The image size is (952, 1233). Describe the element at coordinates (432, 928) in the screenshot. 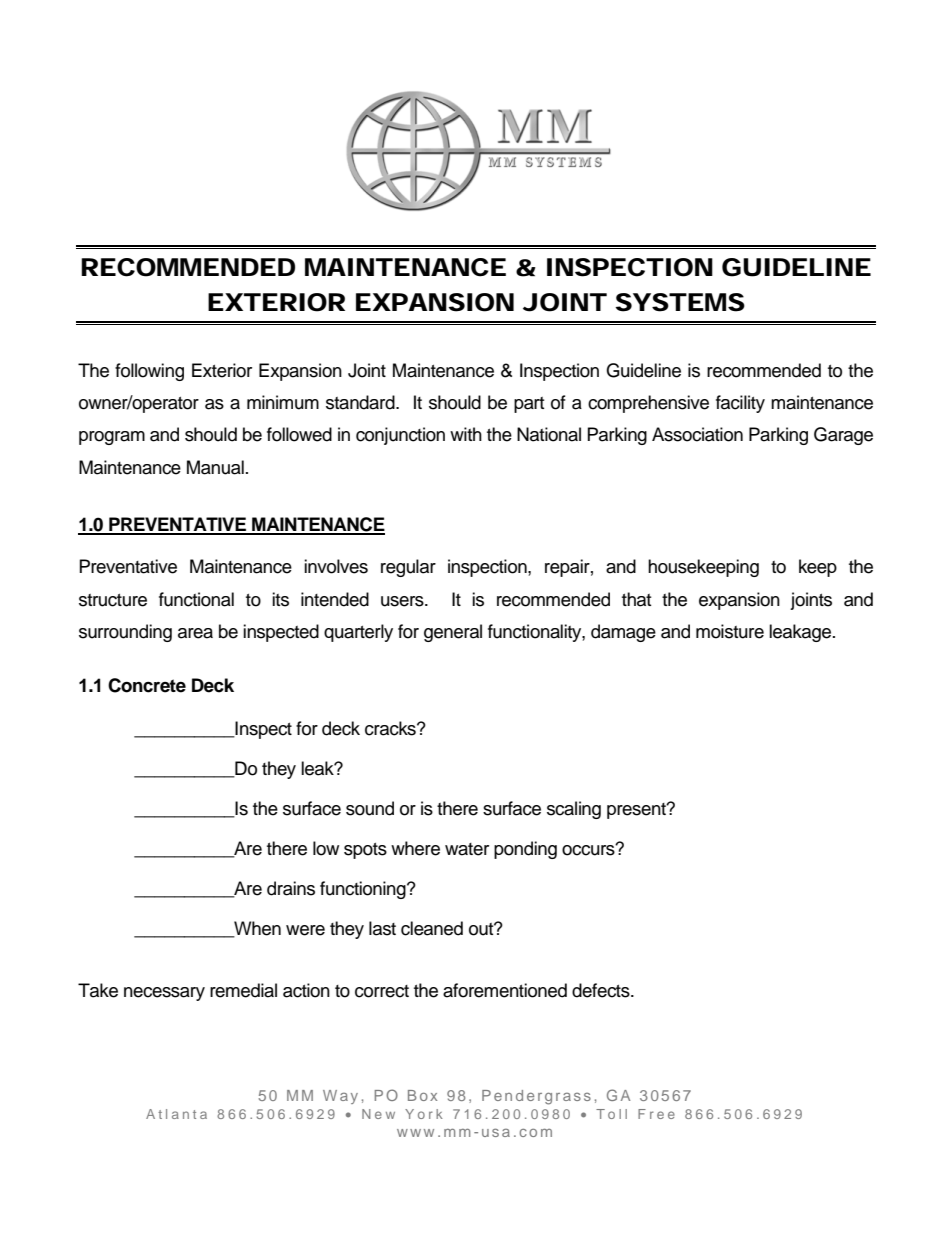

I see `cleaned` at that location.
